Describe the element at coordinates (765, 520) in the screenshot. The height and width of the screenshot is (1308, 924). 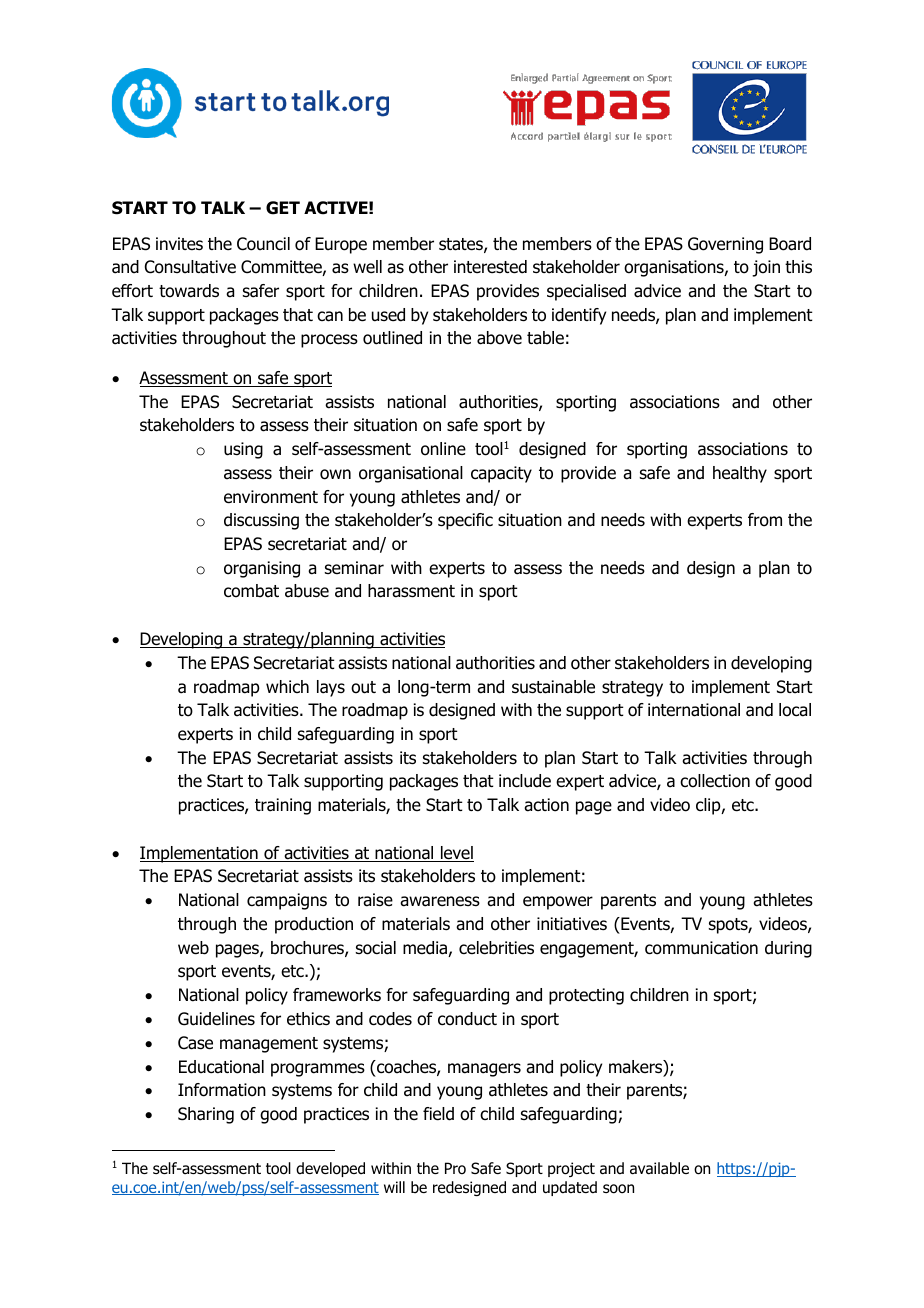
I see `from` at that location.
